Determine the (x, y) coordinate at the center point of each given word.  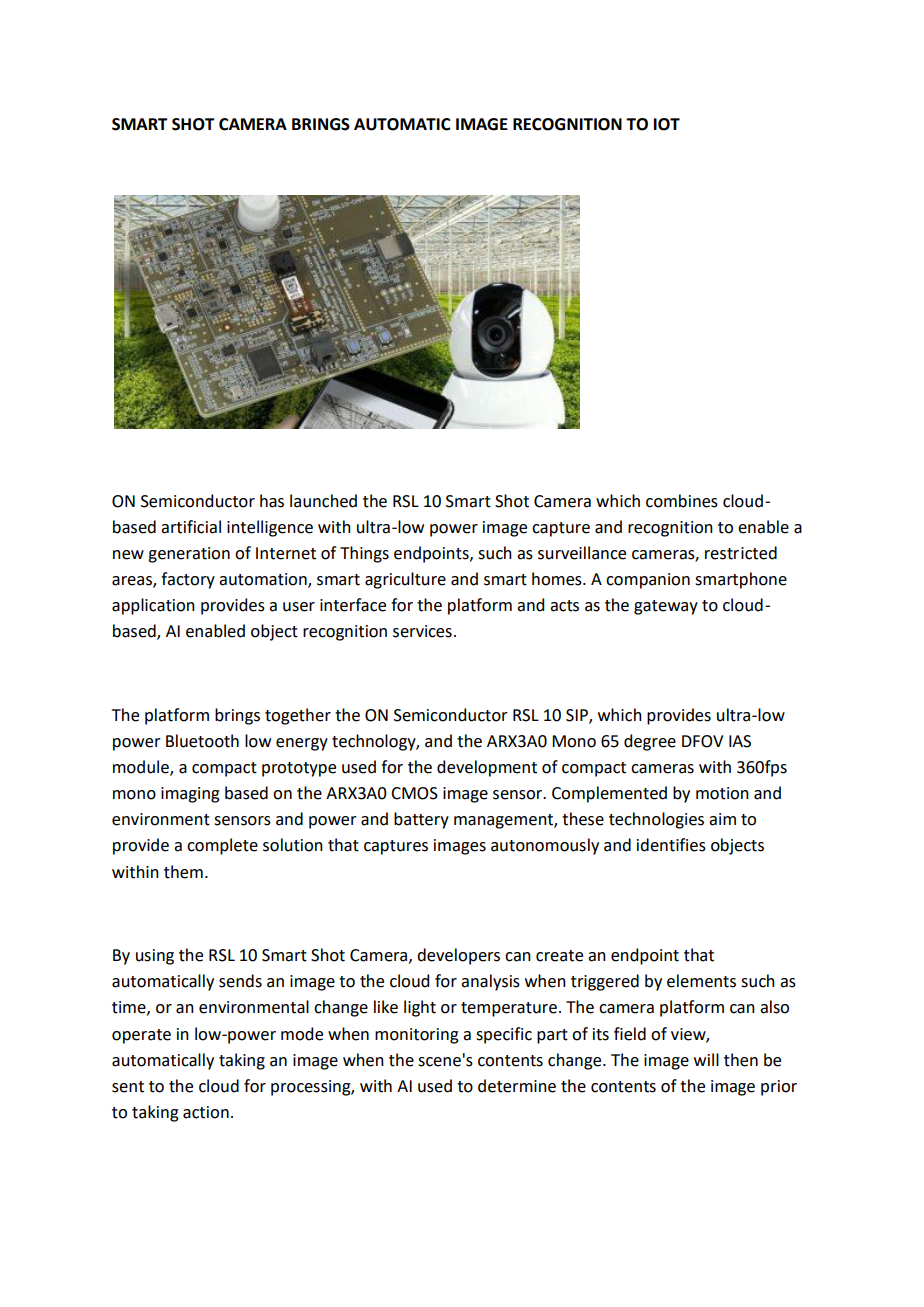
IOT (667, 124)
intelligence (270, 528)
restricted (741, 553)
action (206, 1112)
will (706, 1059)
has (272, 501)
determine (517, 1086)
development (487, 768)
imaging (190, 795)
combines (682, 501)
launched (323, 501)
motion (722, 793)
